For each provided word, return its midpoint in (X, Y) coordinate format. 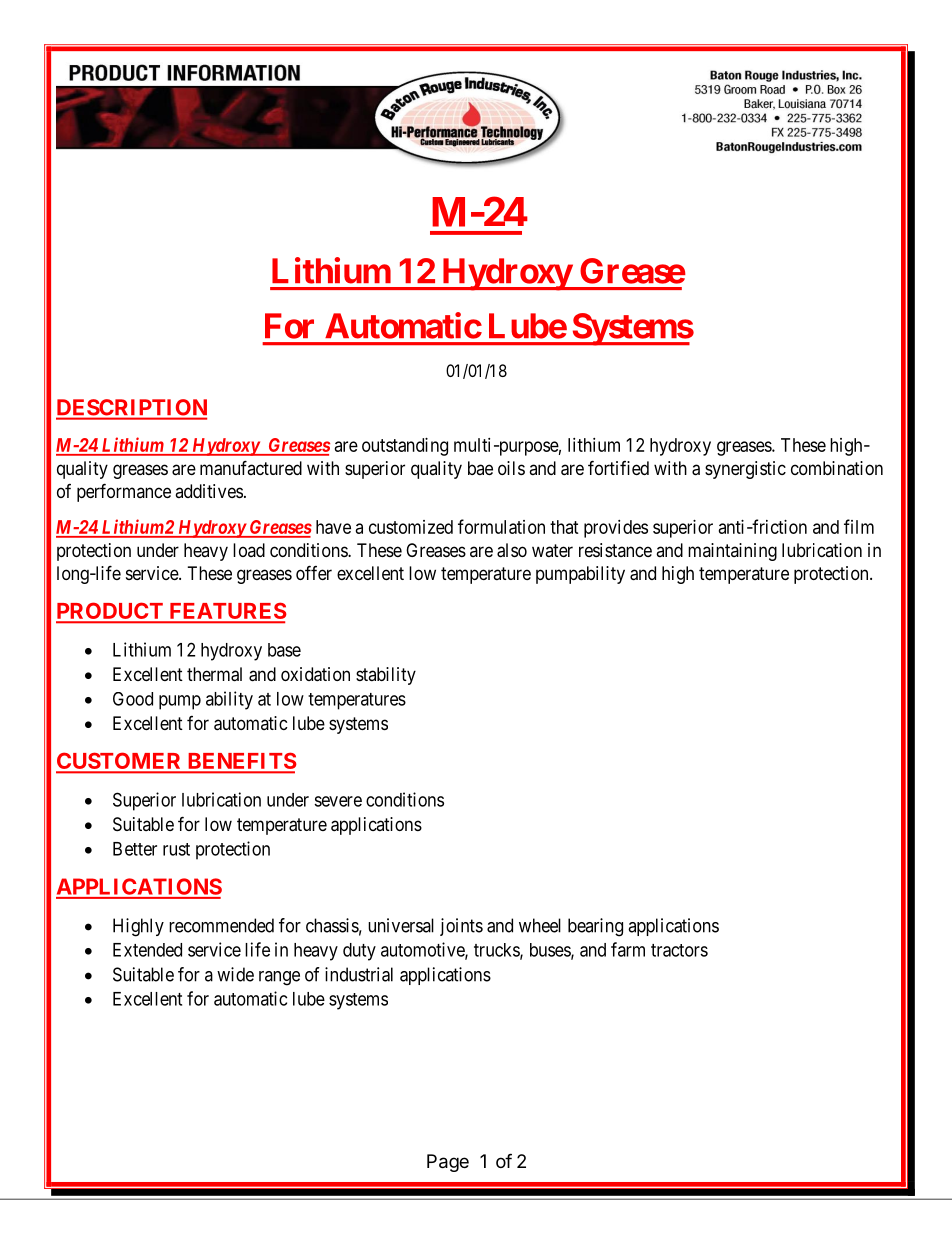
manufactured (251, 468)
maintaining (732, 552)
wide (235, 974)
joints (461, 927)
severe (338, 801)
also (512, 550)
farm (628, 949)
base (284, 650)
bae (480, 468)
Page (448, 1163)
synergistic (745, 470)
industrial (359, 974)
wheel (540, 925)
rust (176, 849)
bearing (595, 927)
